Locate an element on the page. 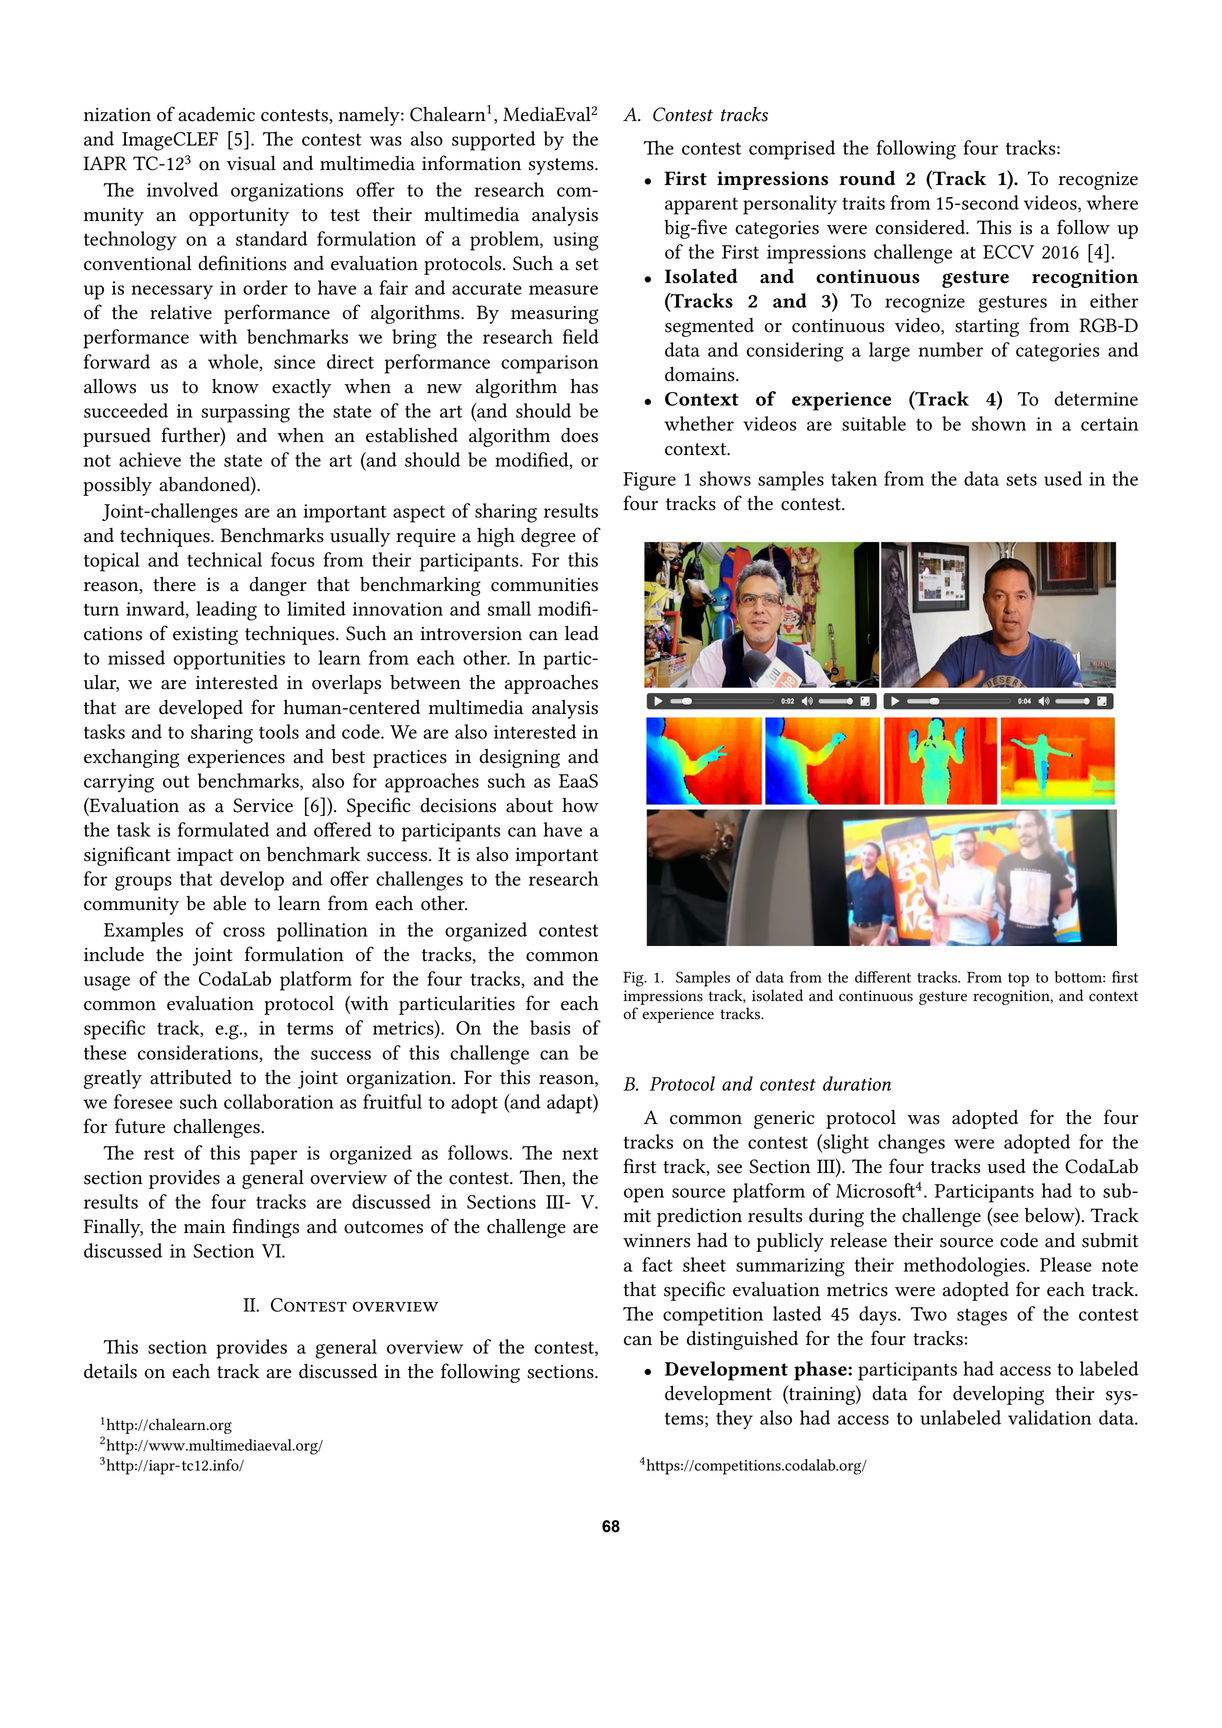 Image resolution: width=1222 pixels, height=1728 pixels. details is located at coordinates (110, 1371).
